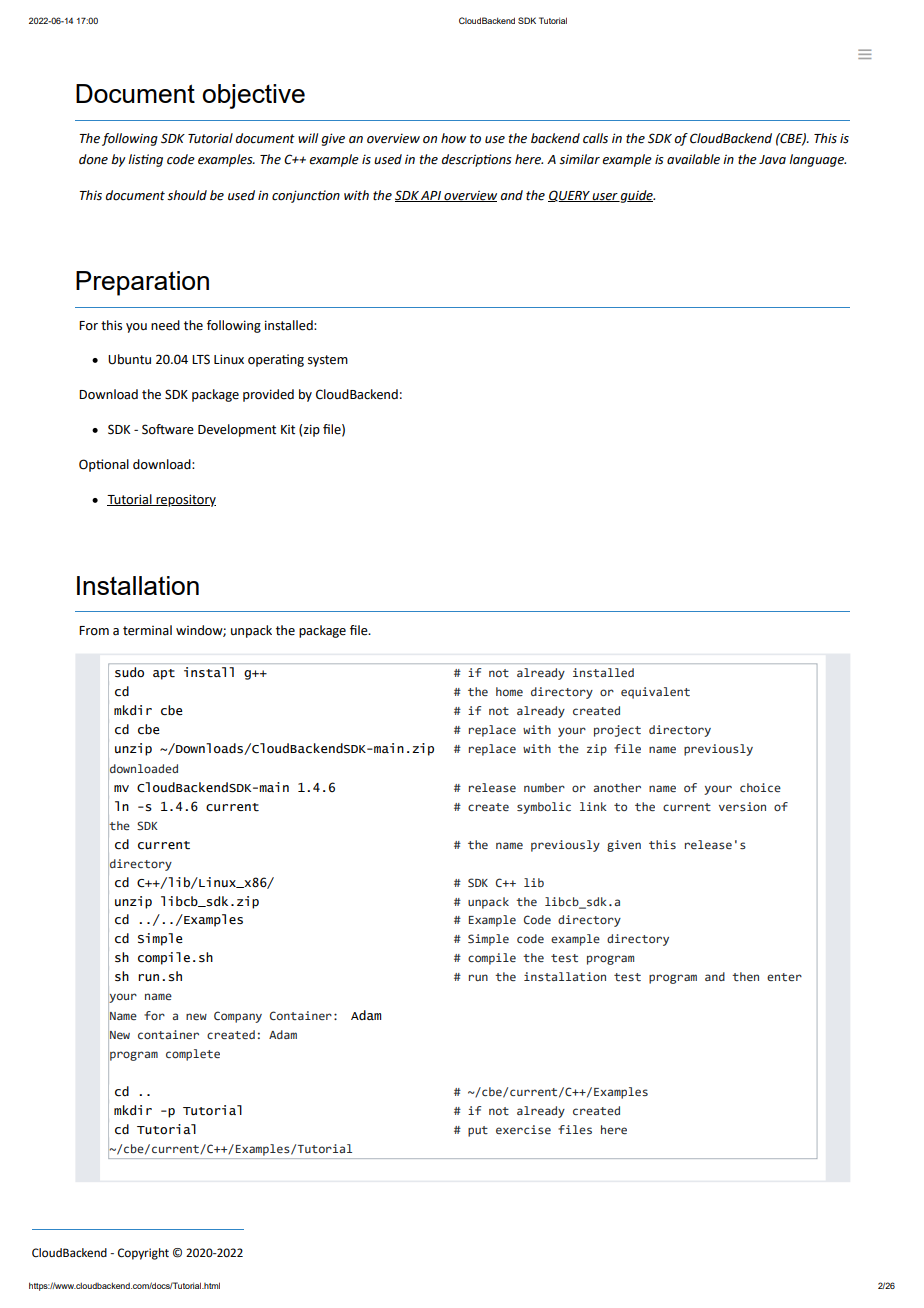  I want to click on then, so click(745, 976).
